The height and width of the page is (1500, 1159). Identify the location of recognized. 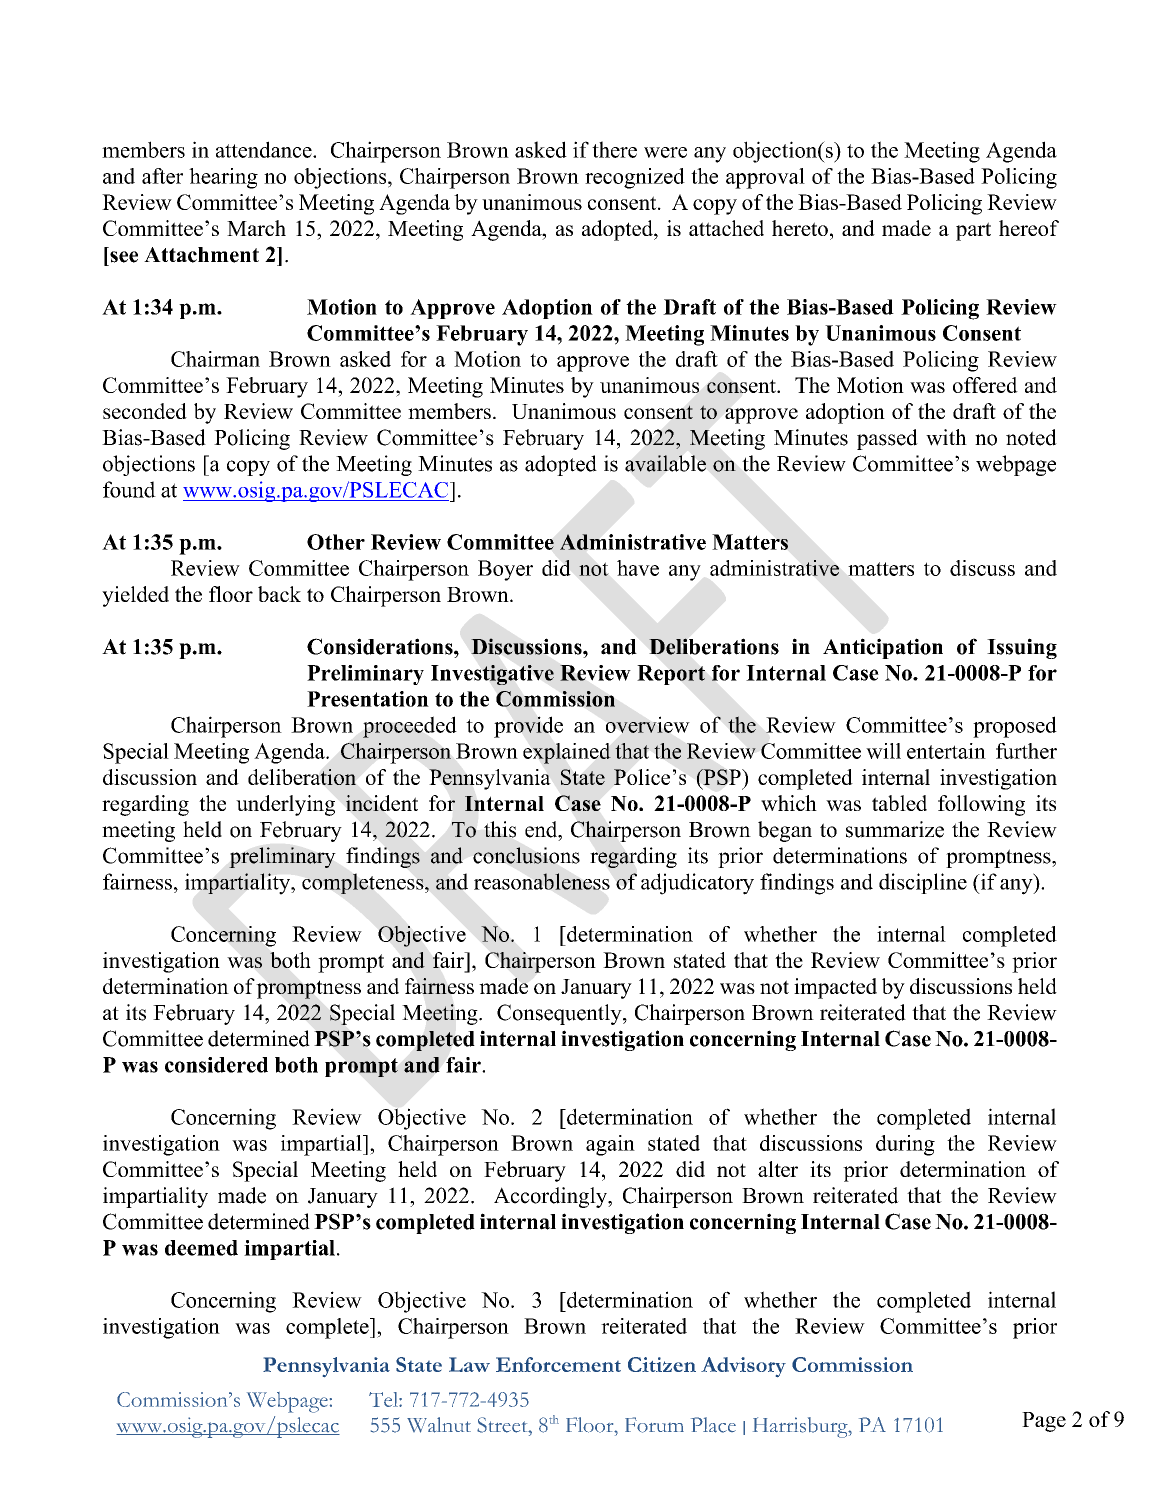
(635, 178).
